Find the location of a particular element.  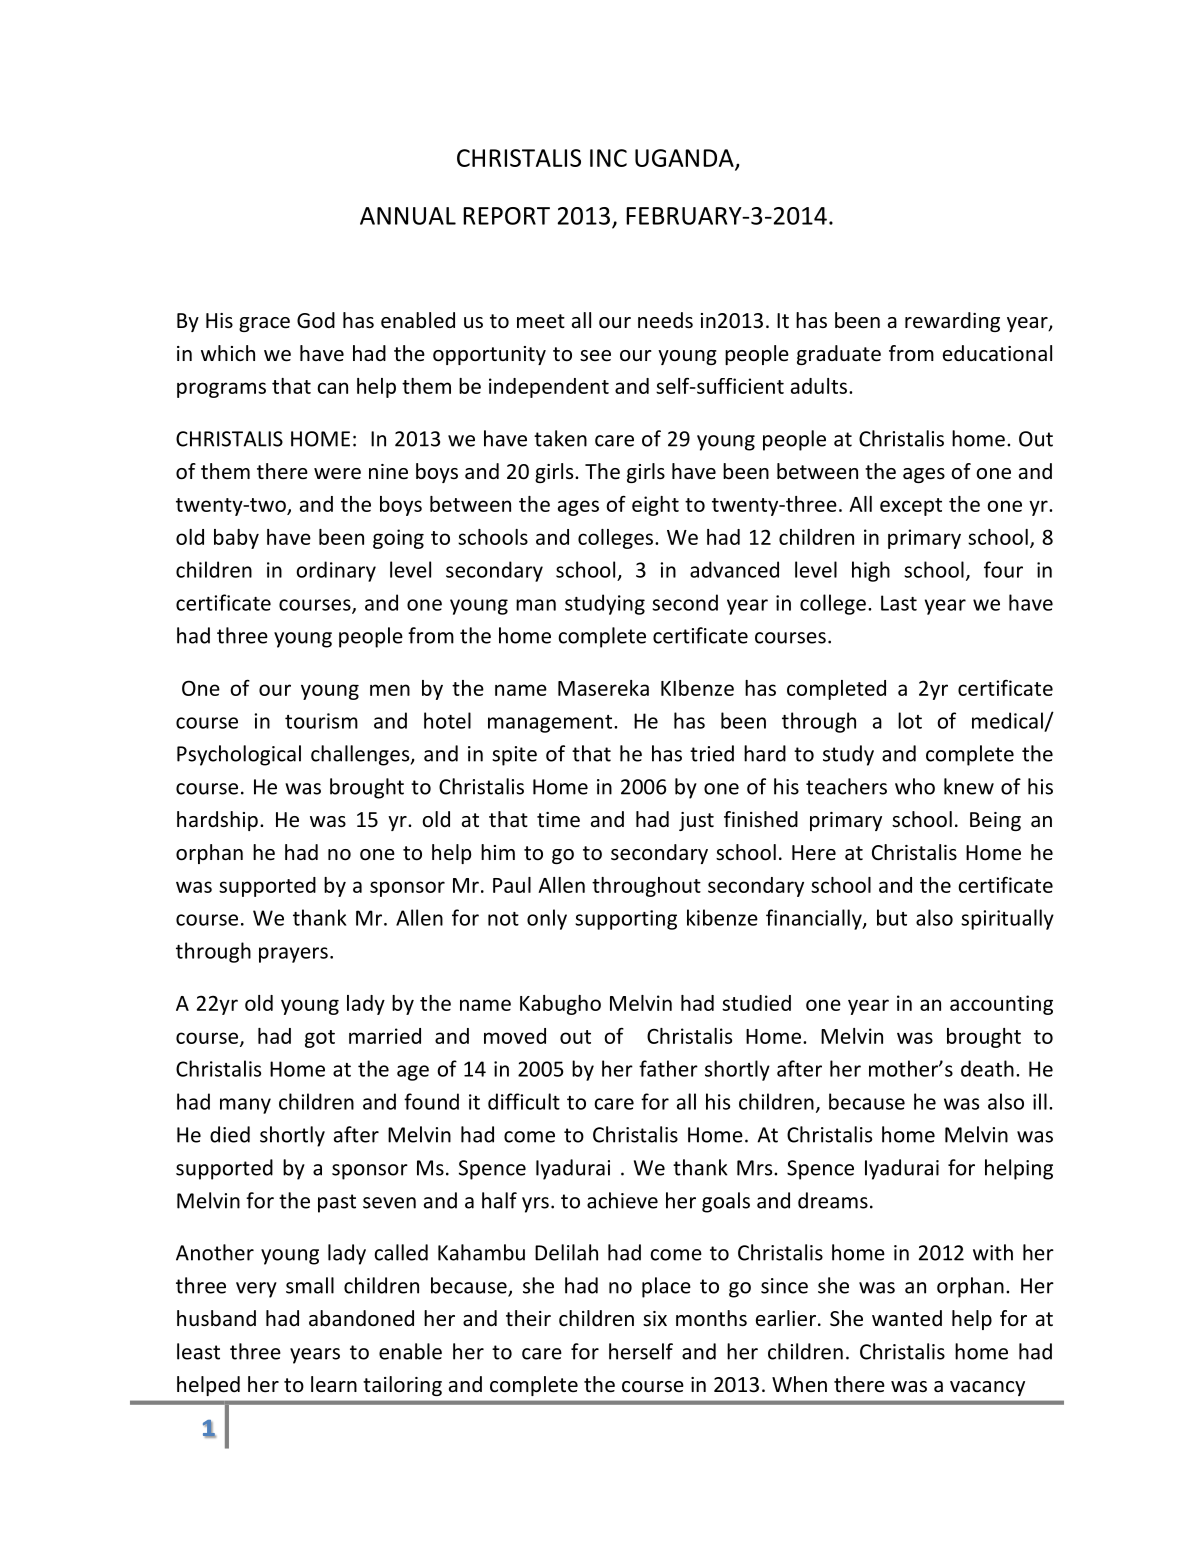

learn is located at coordinates (334, 1384).
